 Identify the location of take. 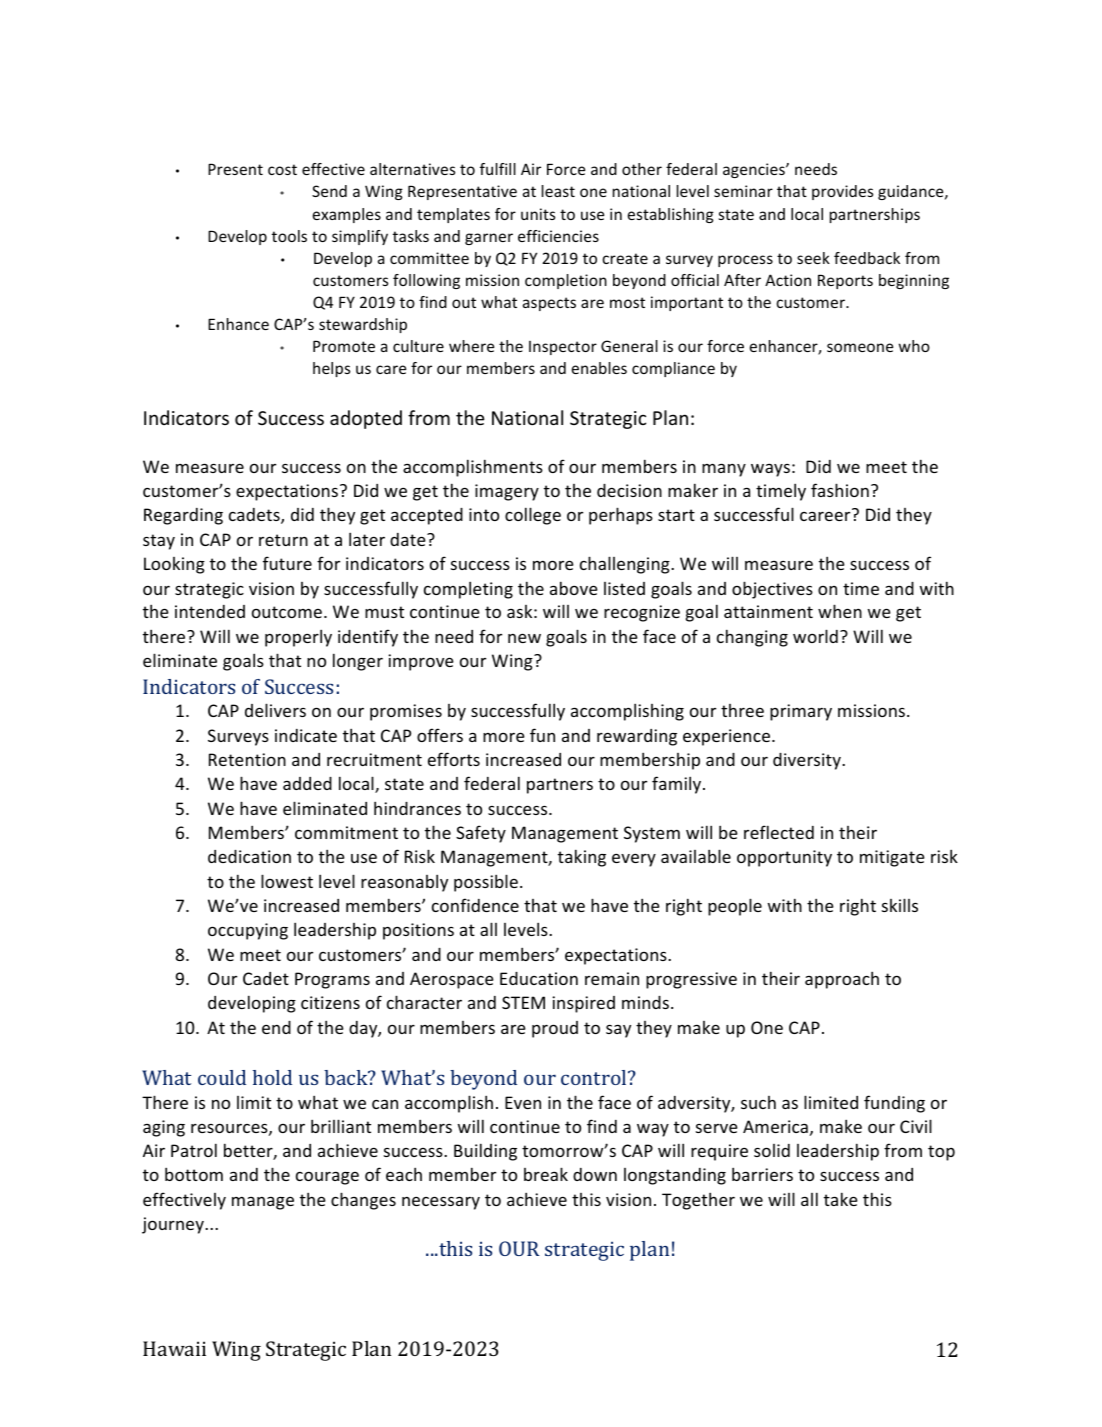
(841, 1199).
